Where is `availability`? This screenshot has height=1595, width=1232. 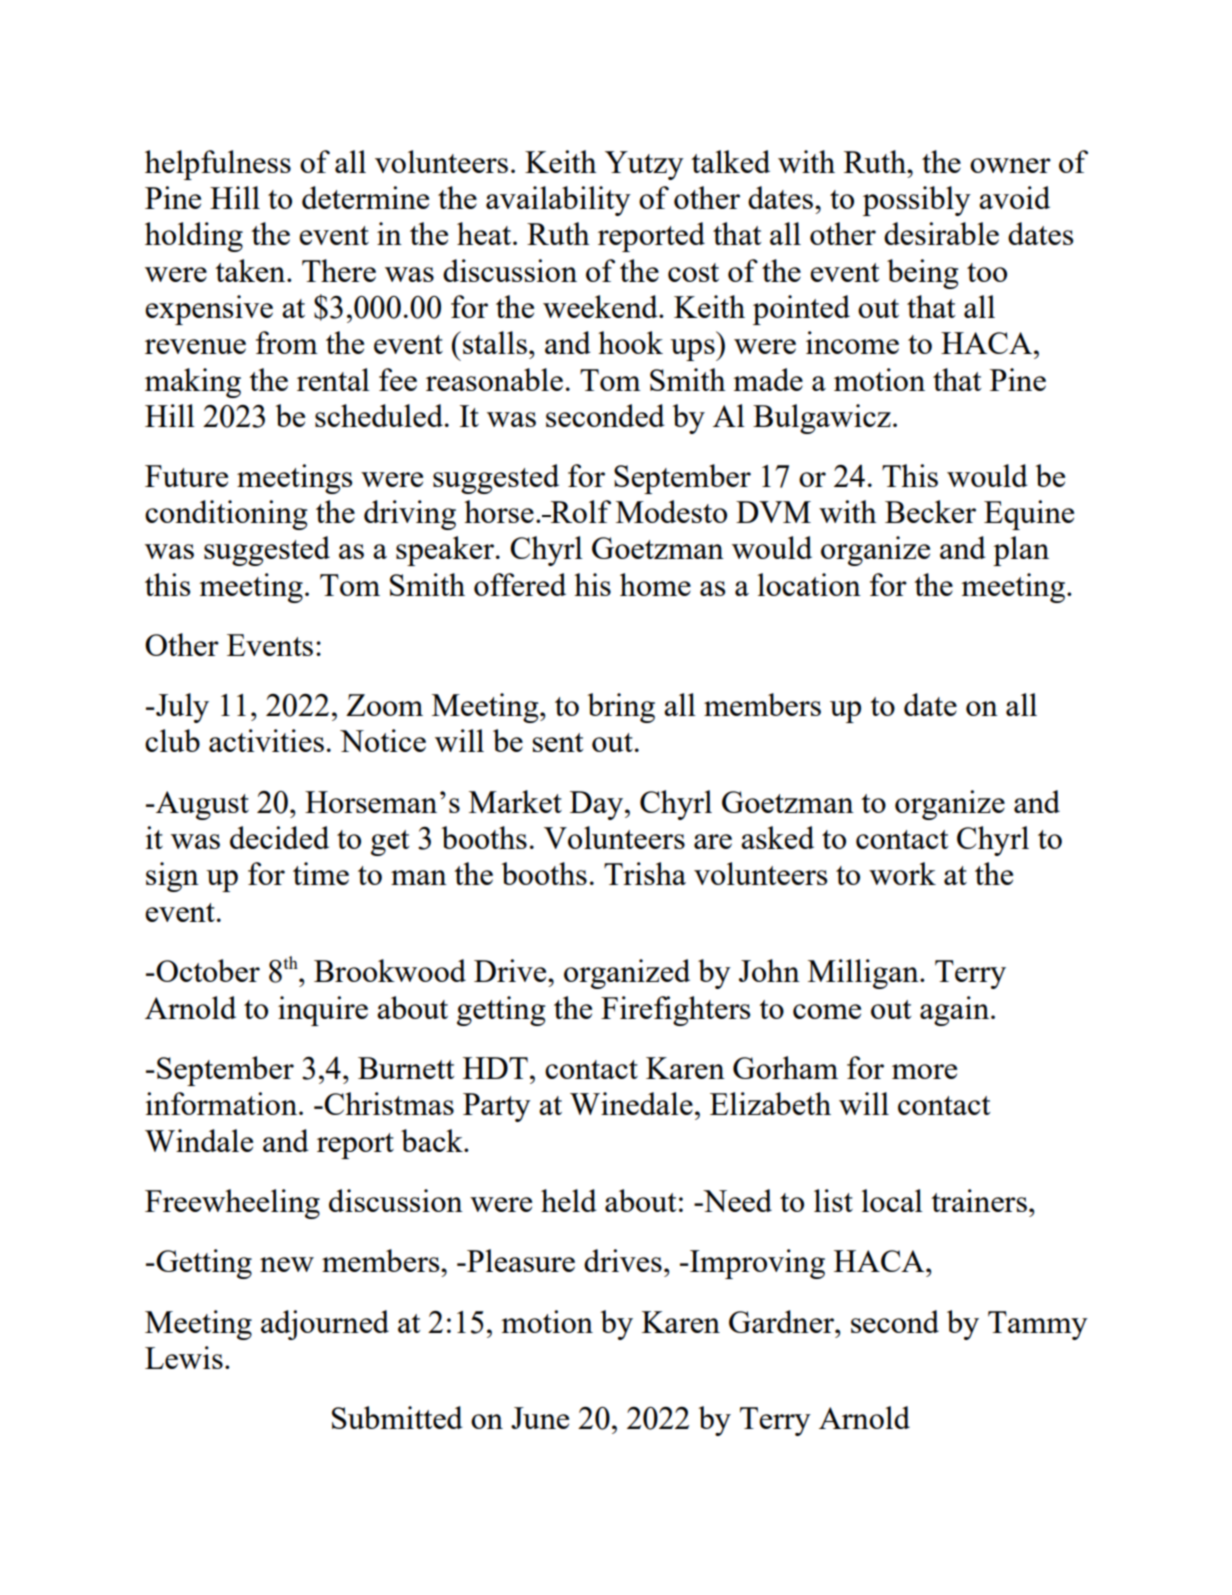 availability is located at coordinates (558, 201).
